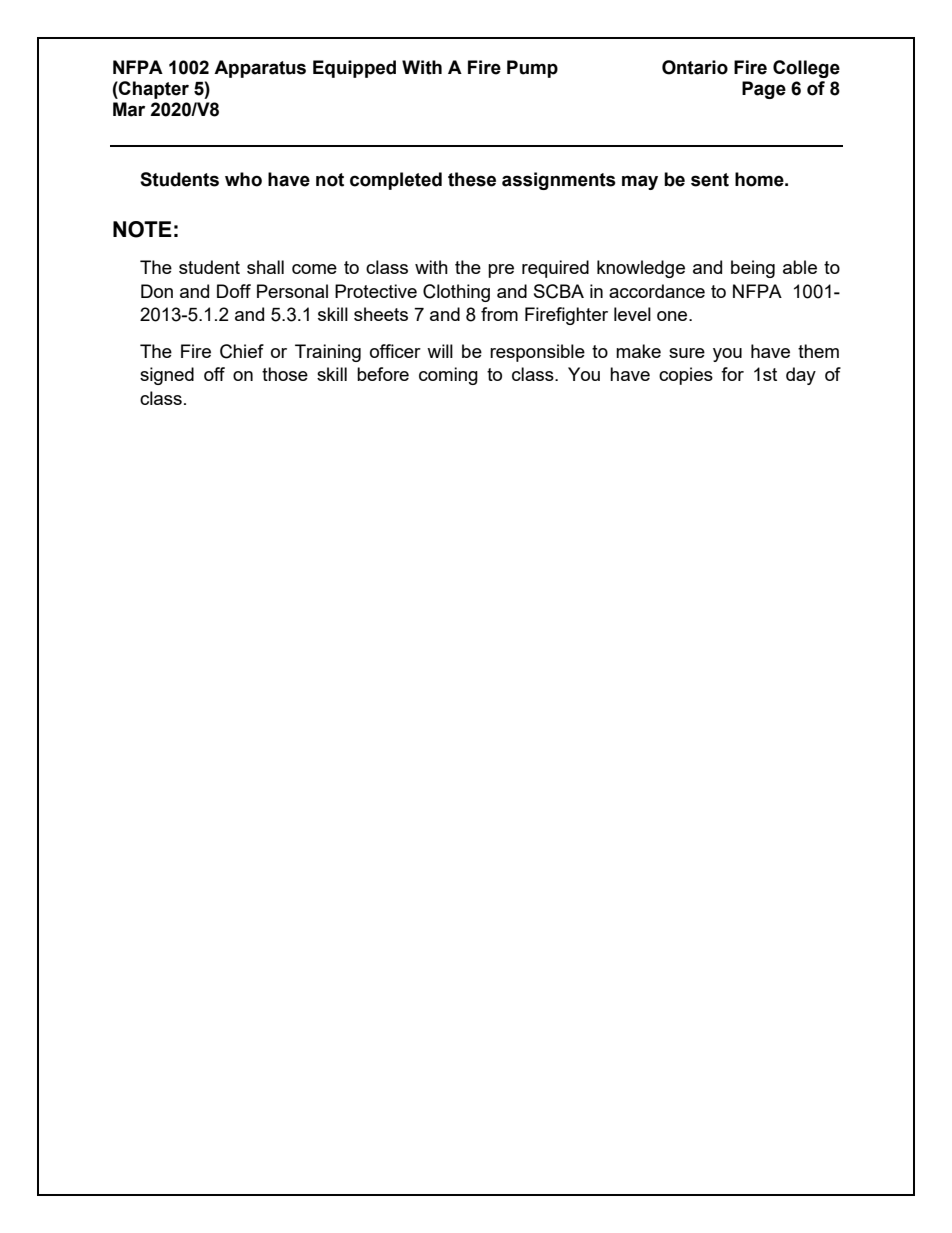 This page has width=952, height=1233. I want to click on Clothing, so click(456, 293).
